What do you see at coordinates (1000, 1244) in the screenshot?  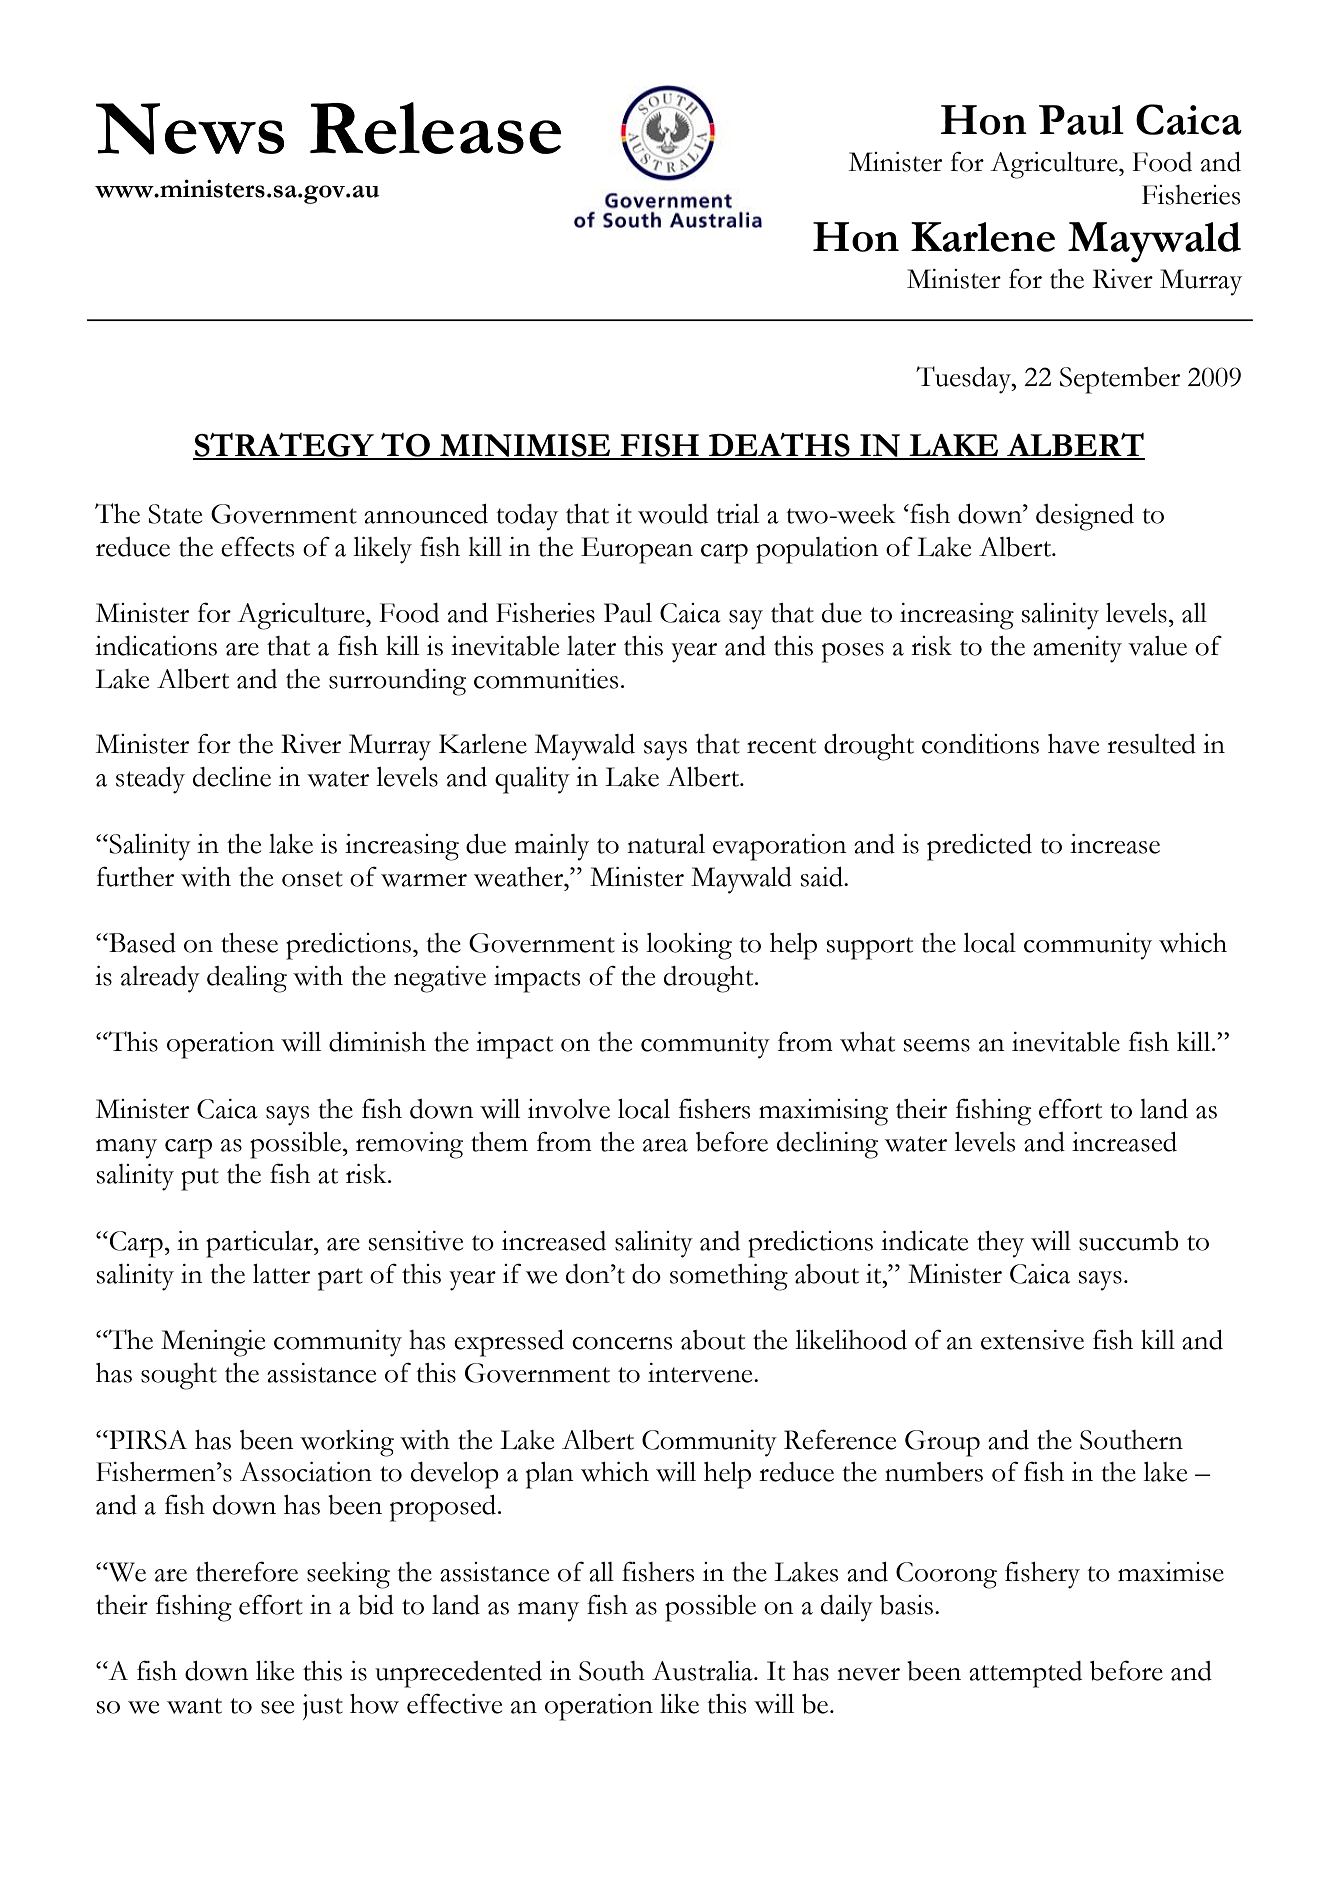 I see `they` at bounding box center [1000, 1244].
